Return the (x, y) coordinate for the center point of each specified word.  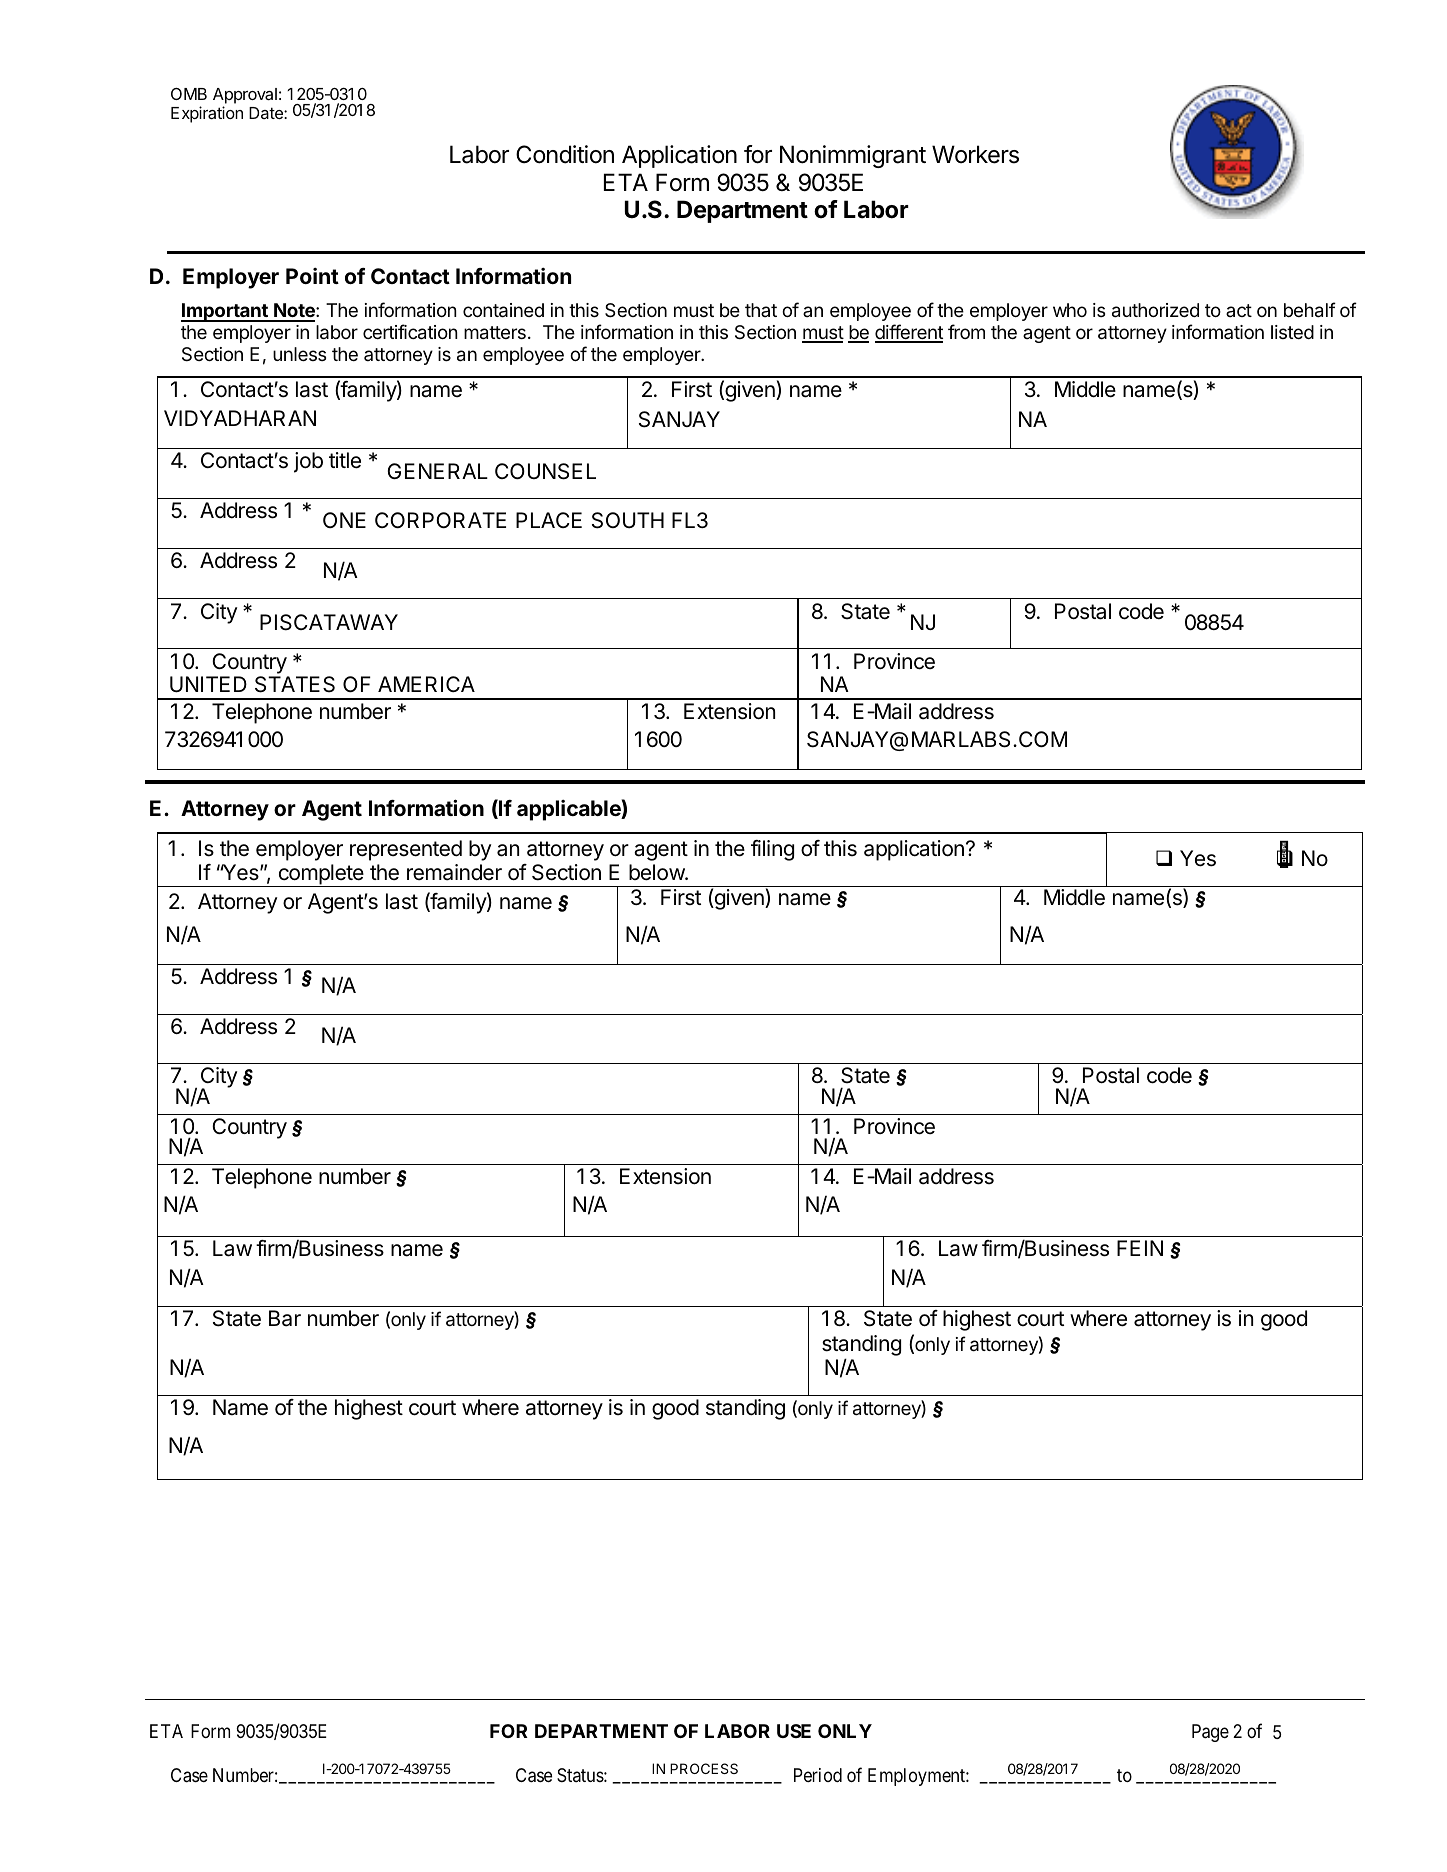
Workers (975, 154)
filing (772, 850)
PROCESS (704, 1768)
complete (321, 875)
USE (794, 1731)
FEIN (1140, 1248)
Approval (245, 96)
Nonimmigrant (853, 156)
